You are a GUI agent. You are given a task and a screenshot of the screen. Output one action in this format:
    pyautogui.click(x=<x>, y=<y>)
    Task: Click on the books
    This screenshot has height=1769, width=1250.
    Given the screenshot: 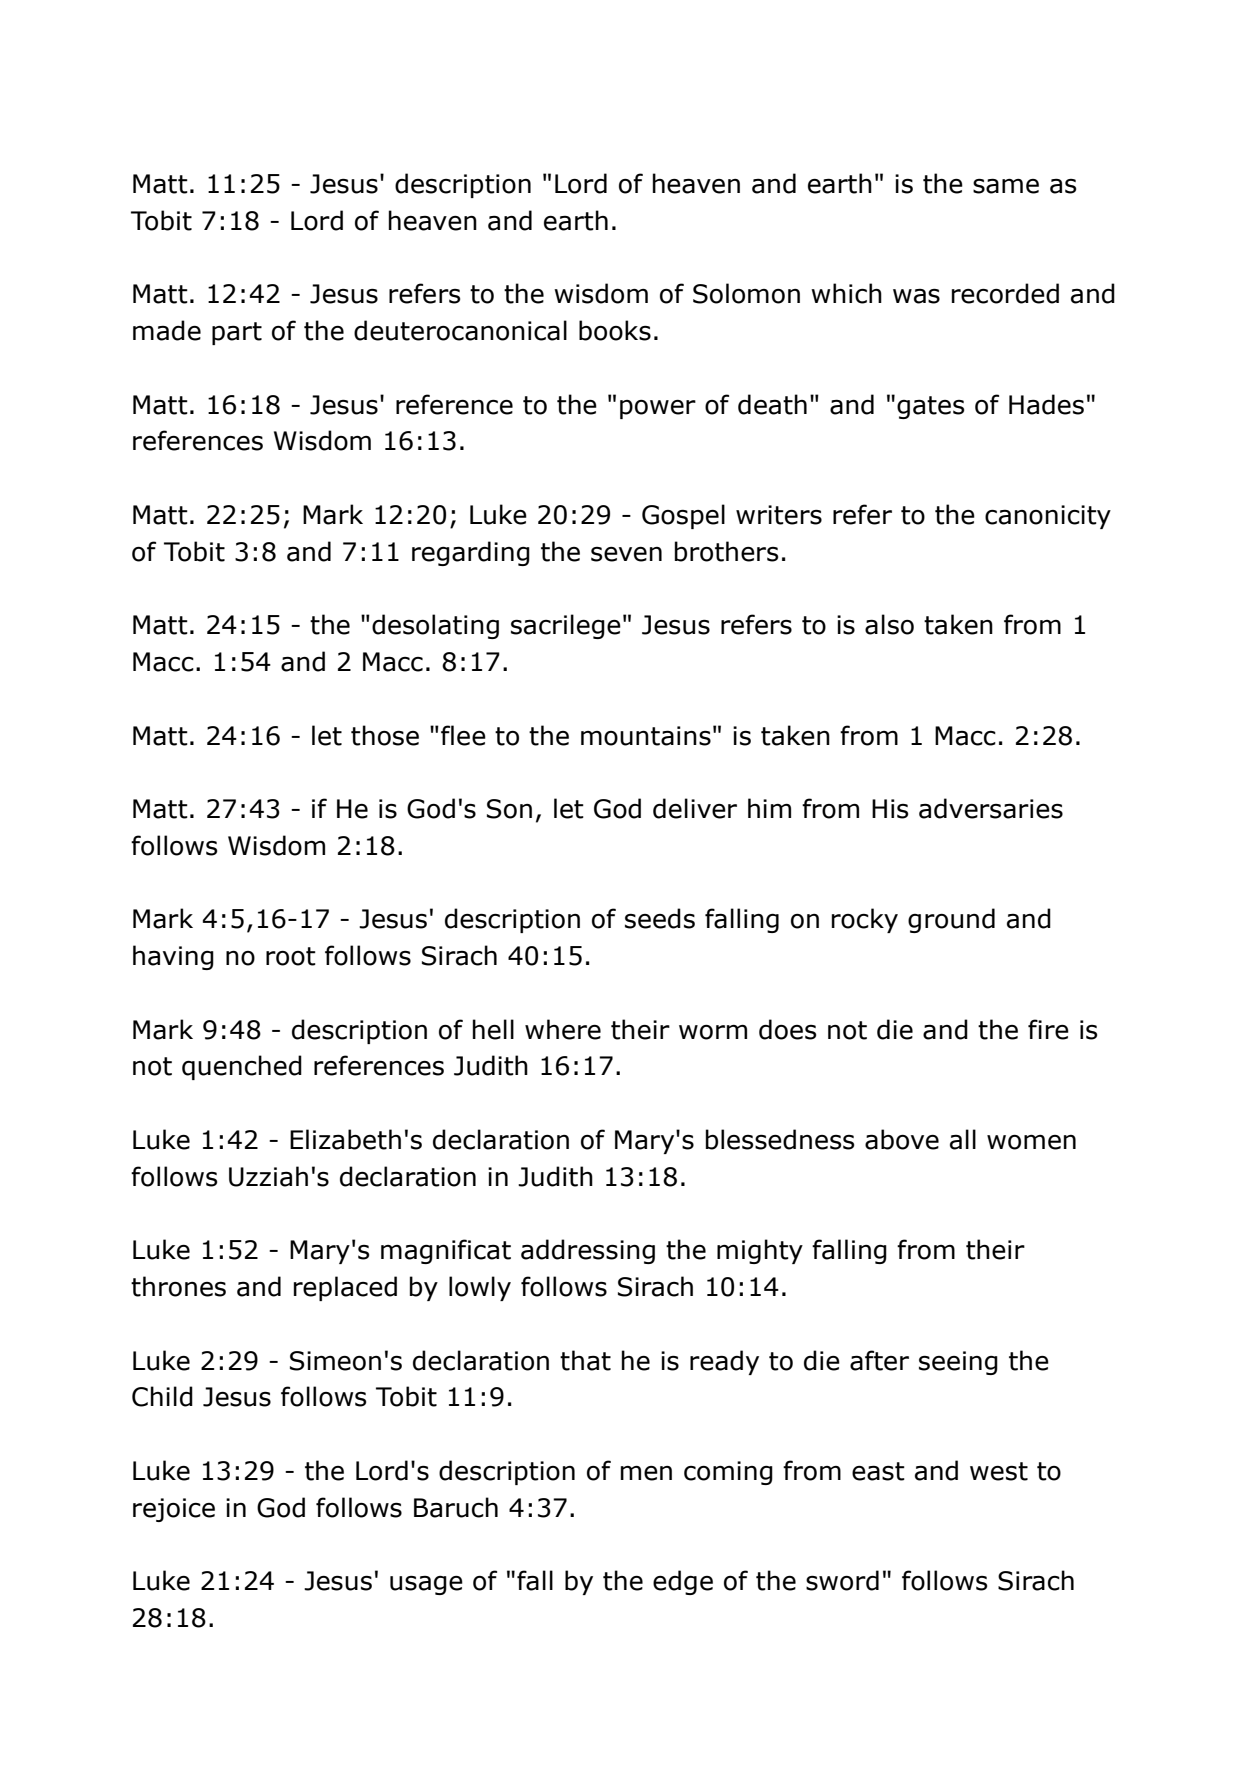 What is the action you would take?
    pyautogui.click(x=615, y=330)
